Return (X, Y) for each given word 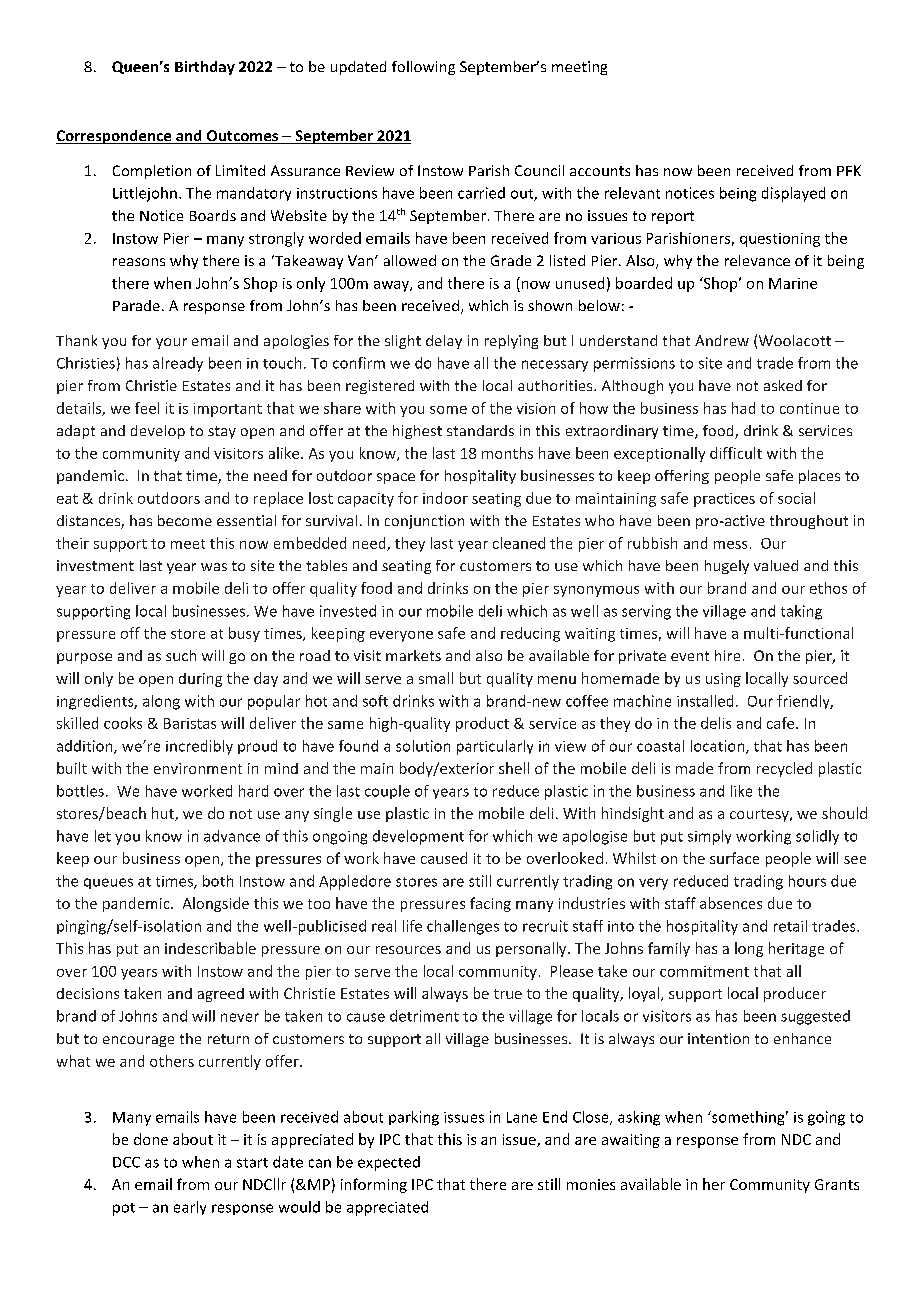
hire (727, 655)
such (181, 655)
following (423, 68)
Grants (837, 1184)
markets (413, 655)
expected (389, 1163)
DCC (126, 1162)
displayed (793, 194)
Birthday (205, 68)
